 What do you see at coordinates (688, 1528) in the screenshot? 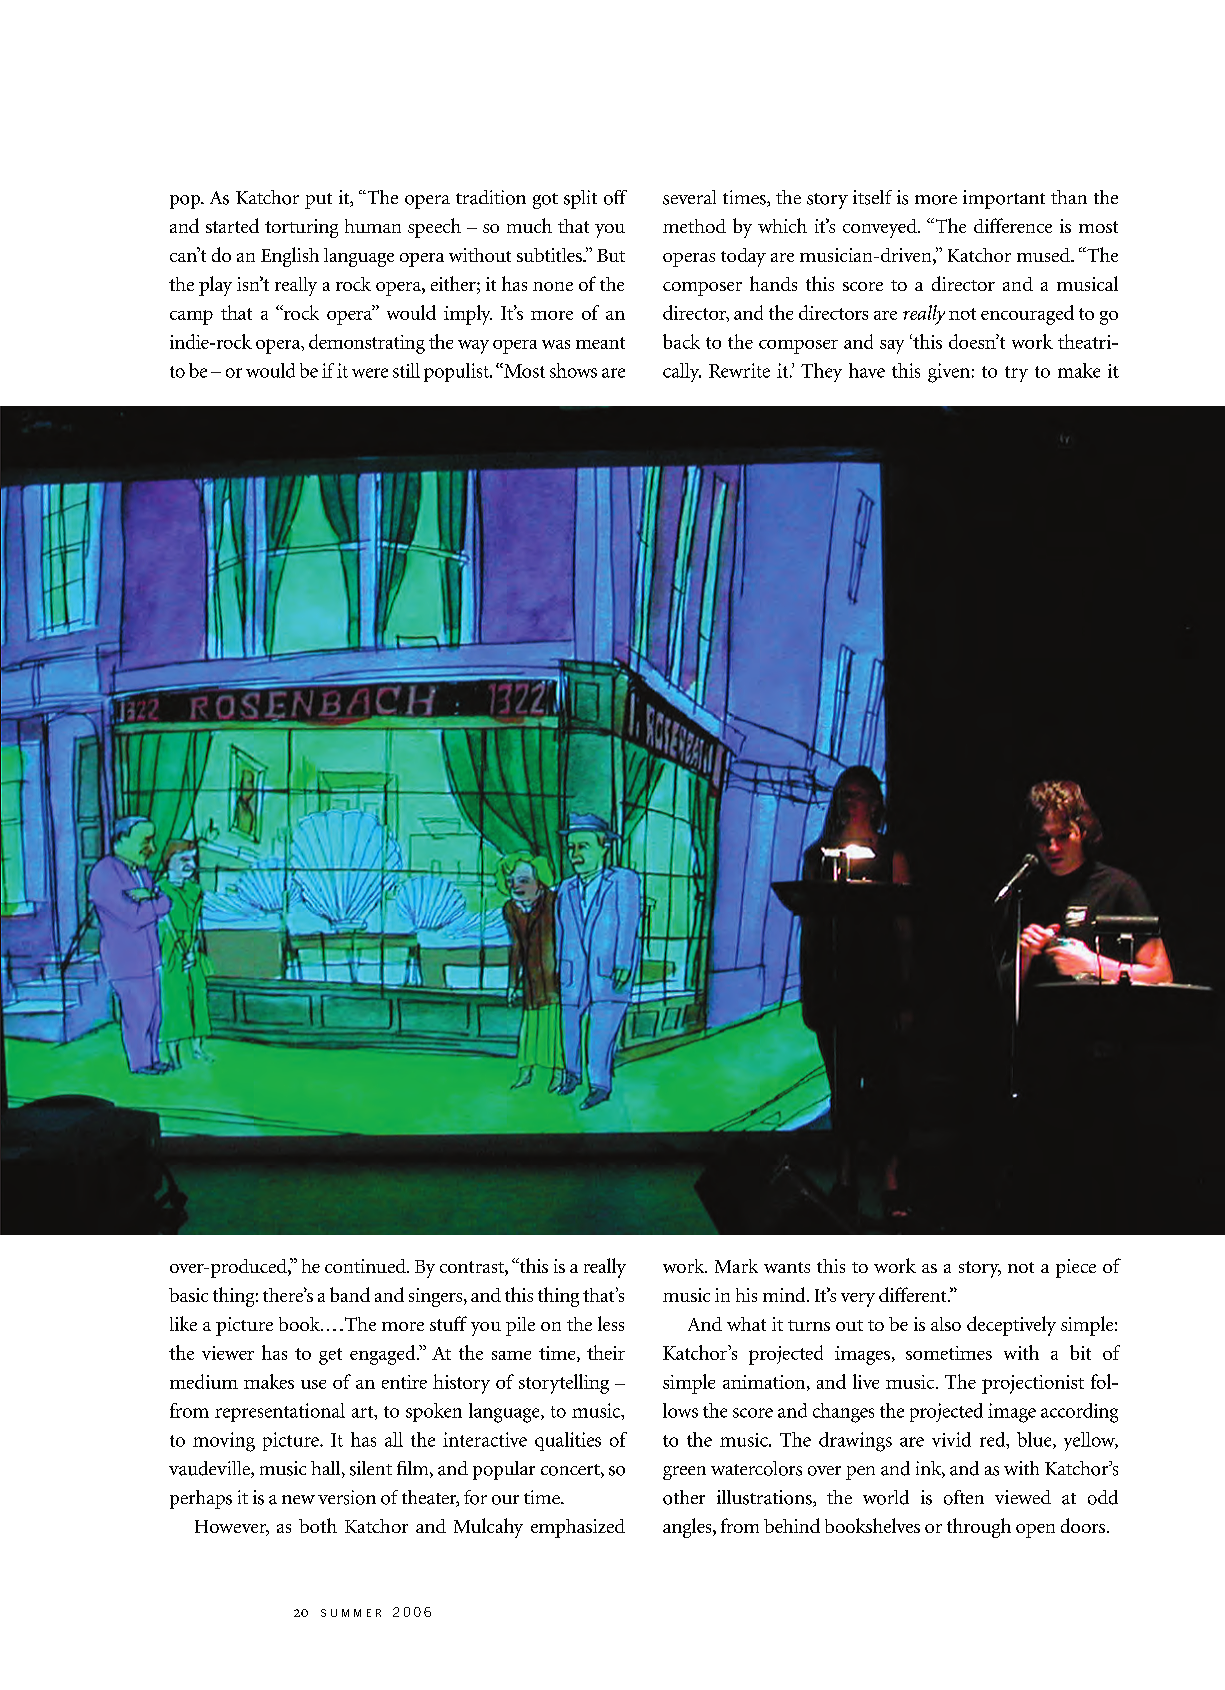
I see `angles` at bounding box center [688, 1528].
